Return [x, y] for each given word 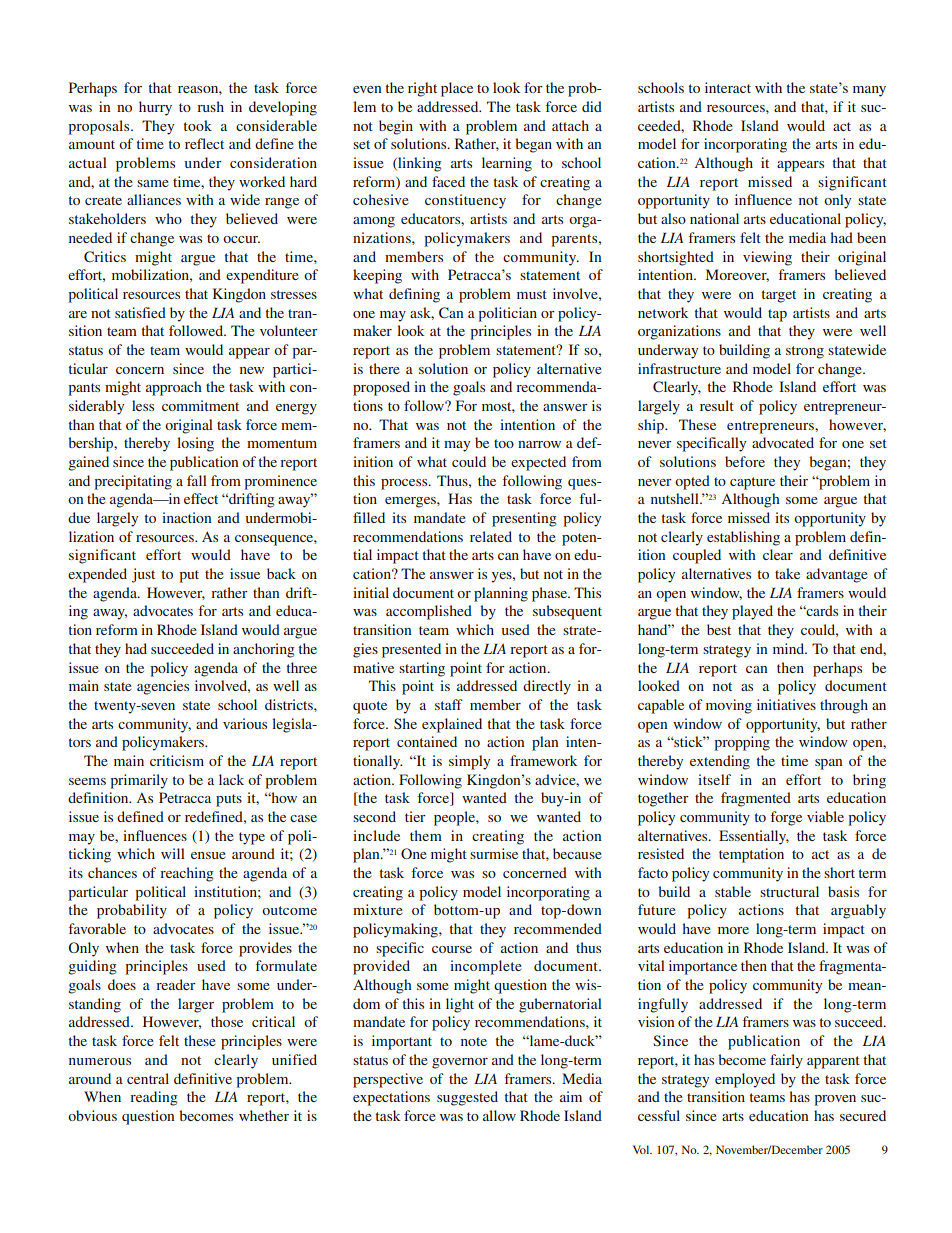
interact [728, 87]
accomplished [429, 612]
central [148, 1078]
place [457, 89]
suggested [467, 1098]
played [752, 612]
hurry [155, 108]
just [143, 575]
